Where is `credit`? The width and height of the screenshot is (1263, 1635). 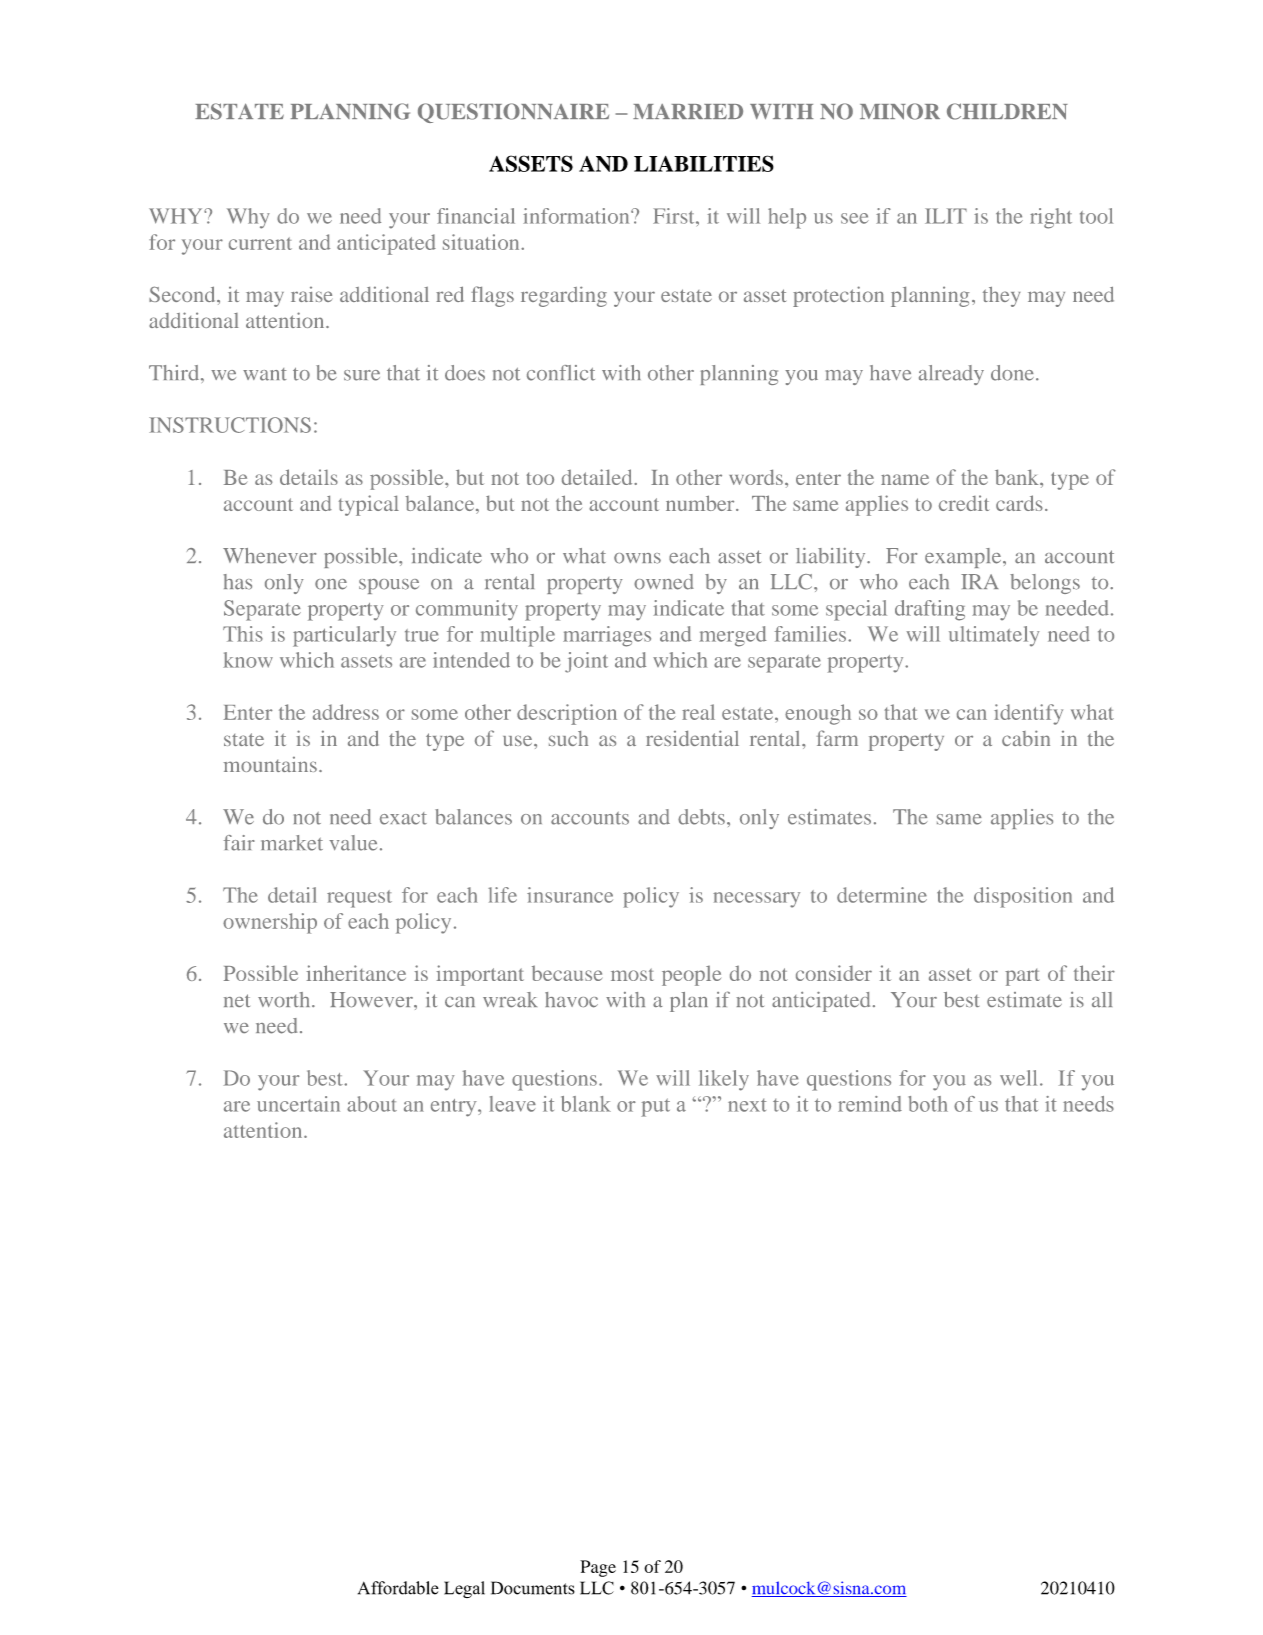 credit is located at coordinates (964, 503).
